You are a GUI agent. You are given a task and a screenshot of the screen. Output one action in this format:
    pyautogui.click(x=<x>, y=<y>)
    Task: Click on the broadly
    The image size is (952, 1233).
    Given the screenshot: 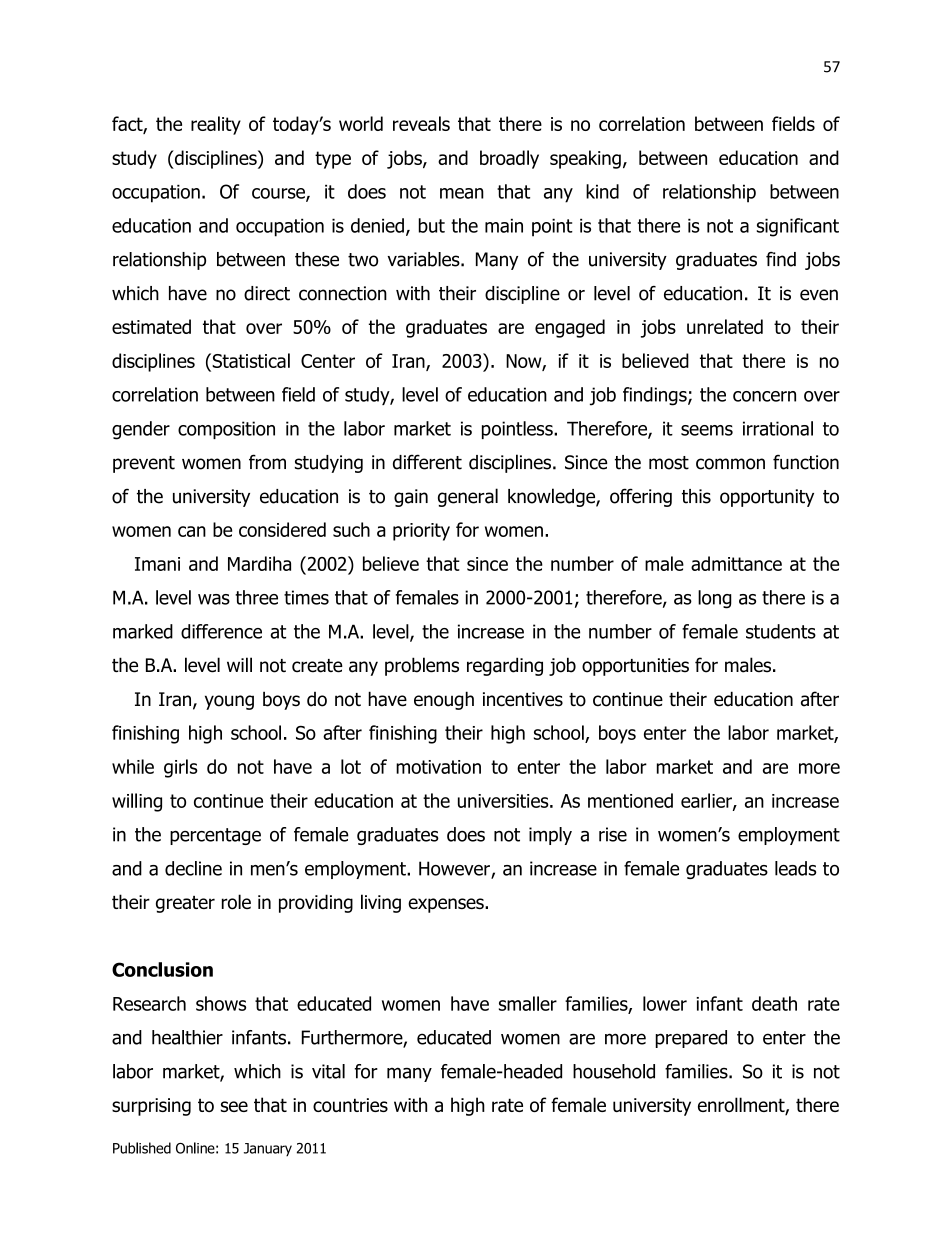 What is the action you would take?
    pyautogui.click(x=509, y=159)
